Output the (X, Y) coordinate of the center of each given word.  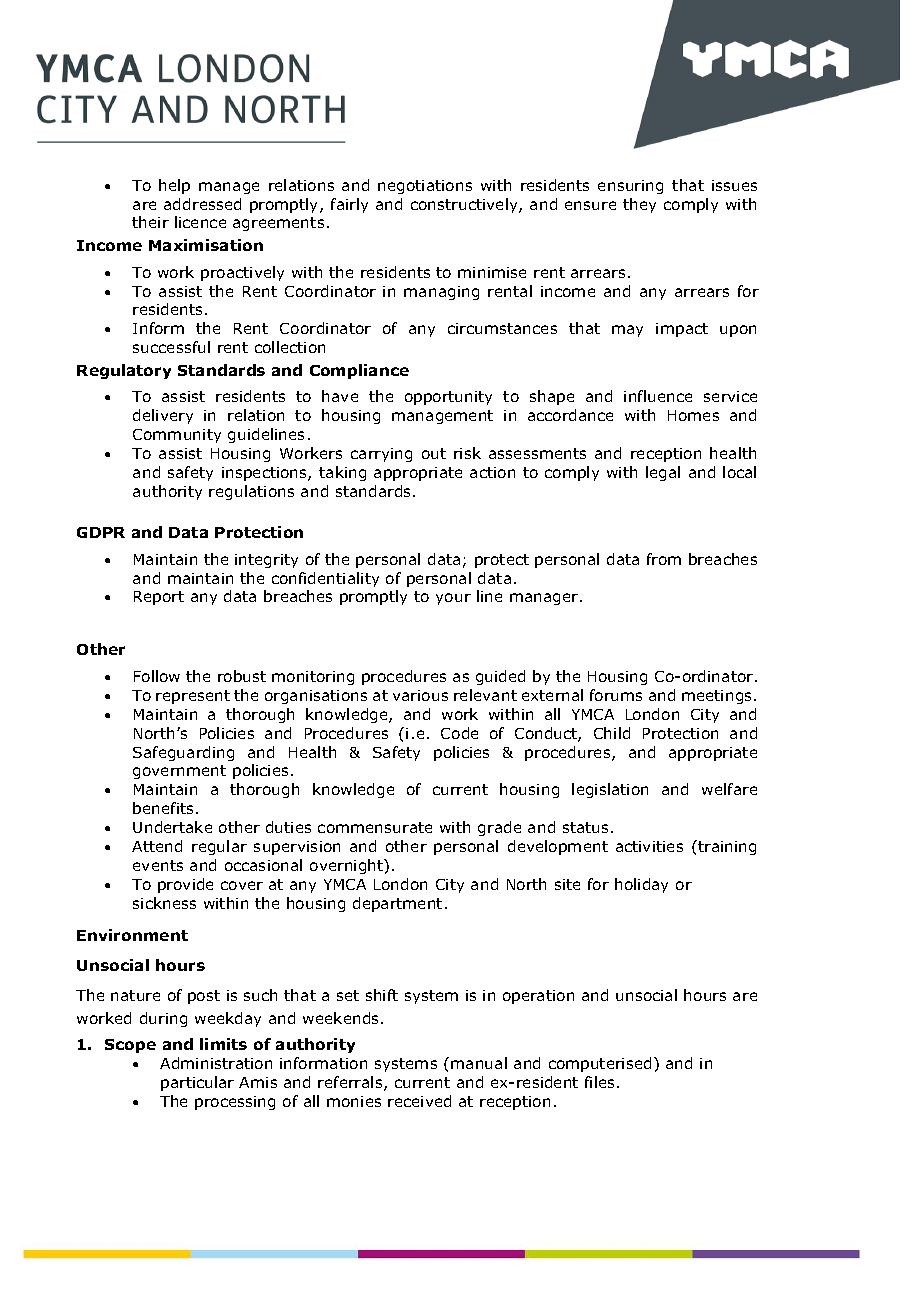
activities (649, 846)
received (419, 1101)
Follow (157, 676)
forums (616, 695)
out (434, 453)
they (639, 205)
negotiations (425, 187)
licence (200, 222)
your (453, 599)
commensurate (375, 827)
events (158, 865)
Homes (693, 415)
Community (177, 436)
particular (197, 1083)
